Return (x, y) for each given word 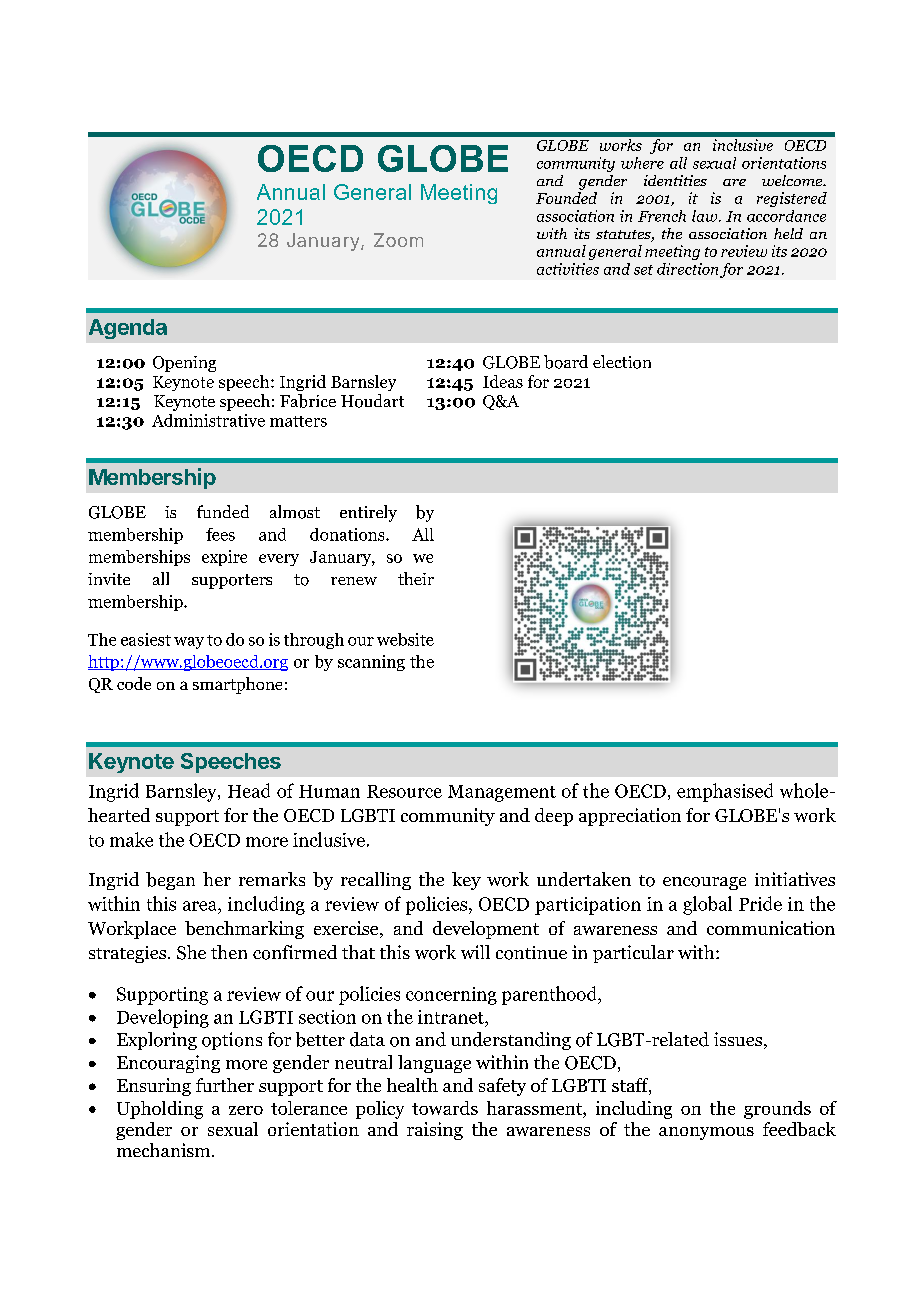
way (189, 643)
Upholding (160, 1110)
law (706, 216)
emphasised (725, 792)
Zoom (398, 240)
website (405, 639)
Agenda (128, 329)
